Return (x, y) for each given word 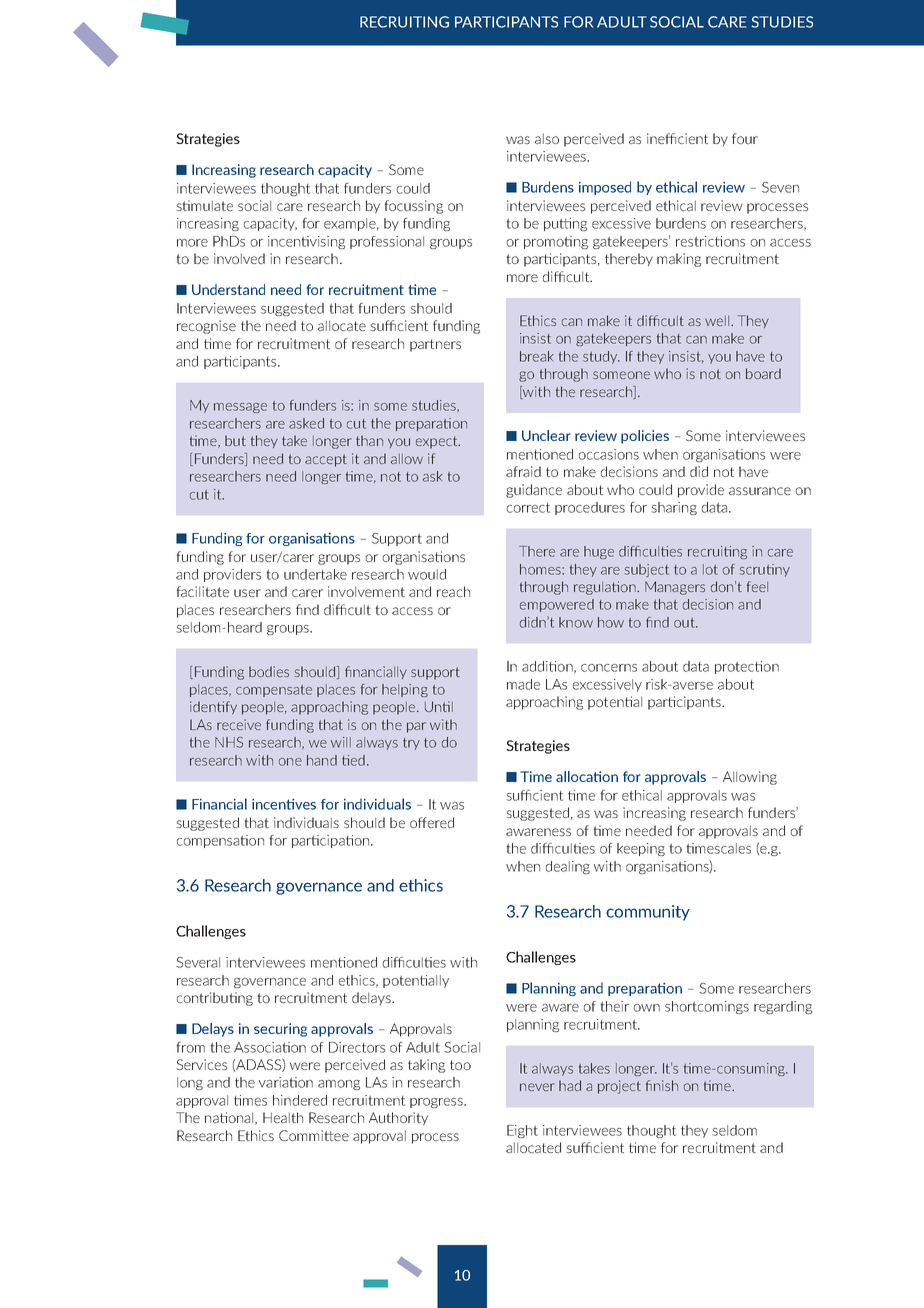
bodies (269, 671)
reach (453, 591)
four (745, 138)
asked (306, 423)
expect (438, 442)
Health (283, 1117)
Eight (522, 1131)
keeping (641, 849)
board (763, 373)
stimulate (204, 205)
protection (747, 667)
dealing (568, 867)
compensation (220, 841)
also (547, 138)
